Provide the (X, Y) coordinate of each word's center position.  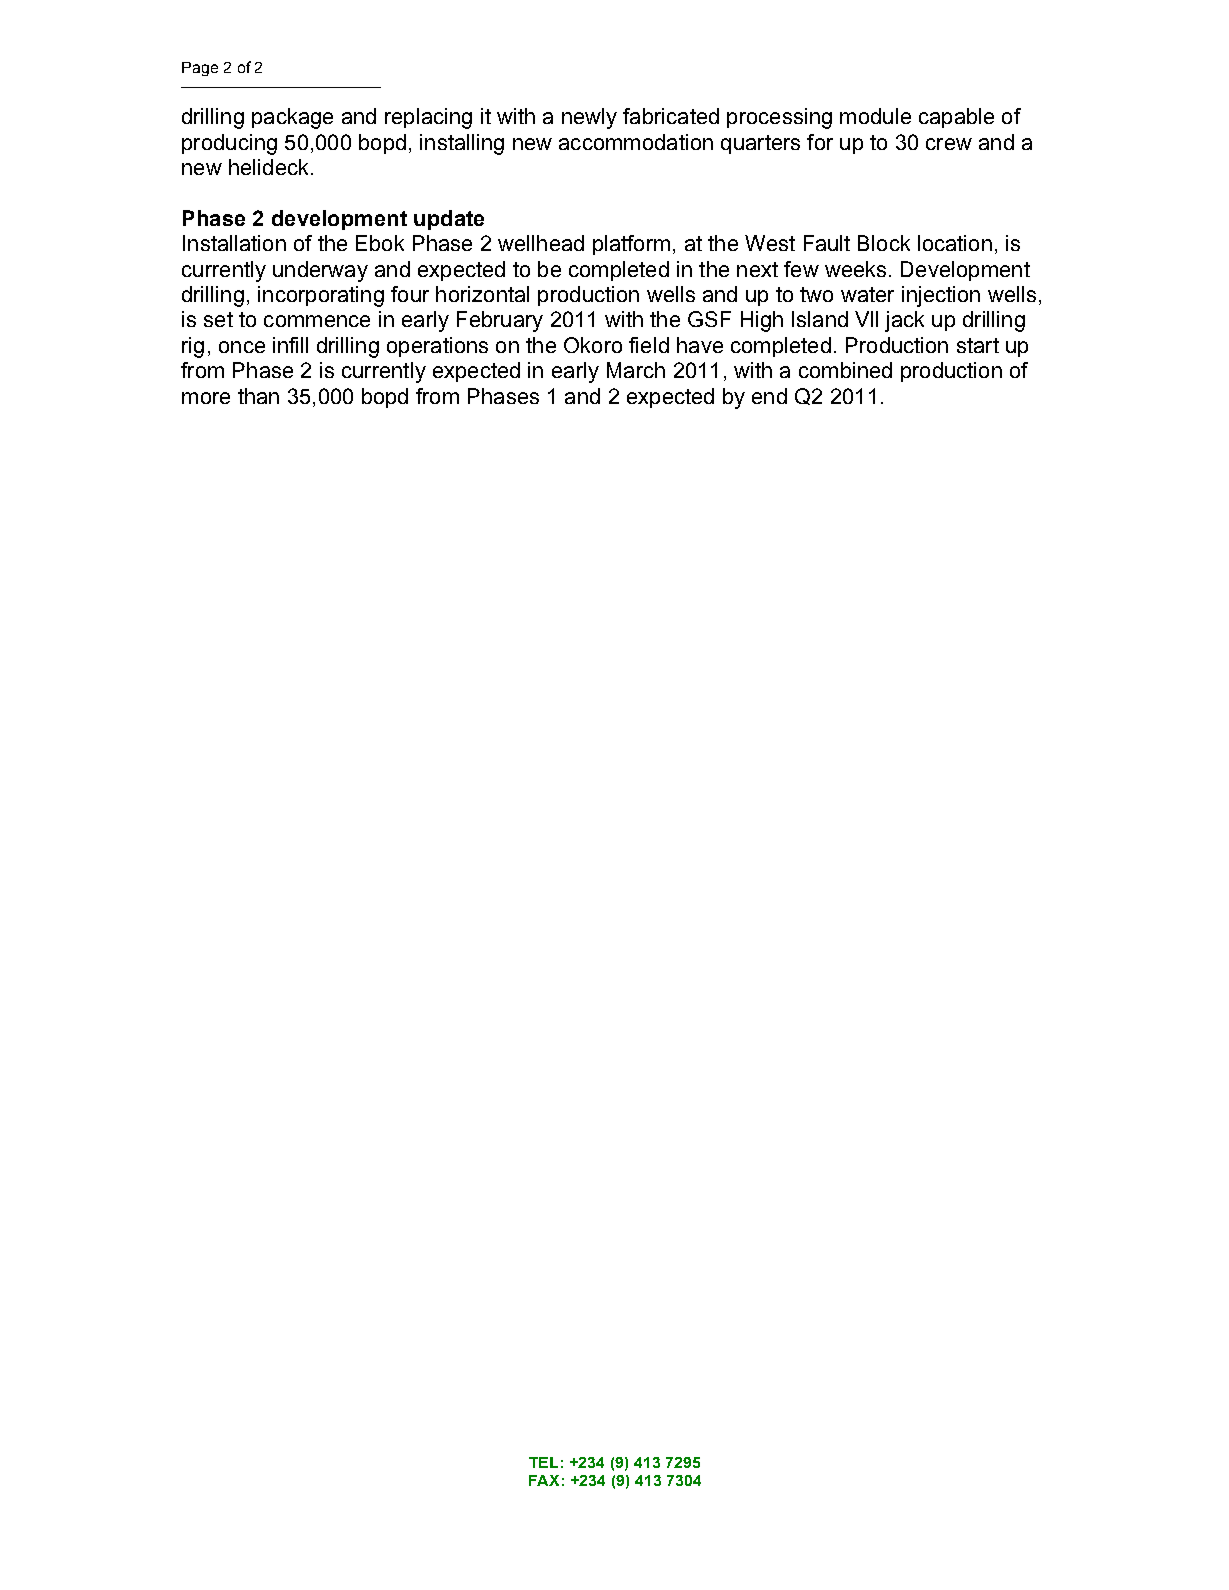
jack (904, 321)
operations (437, 347)
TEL (543, 1462)
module (875, 116)
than (258, 396)
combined (845, 370)
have (700, 345)
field (649, 345)
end (769, 396)
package (292, 118)
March (636, 370)
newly (589, 118)
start (978, 345)
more (206, 398)
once (242, 347)
